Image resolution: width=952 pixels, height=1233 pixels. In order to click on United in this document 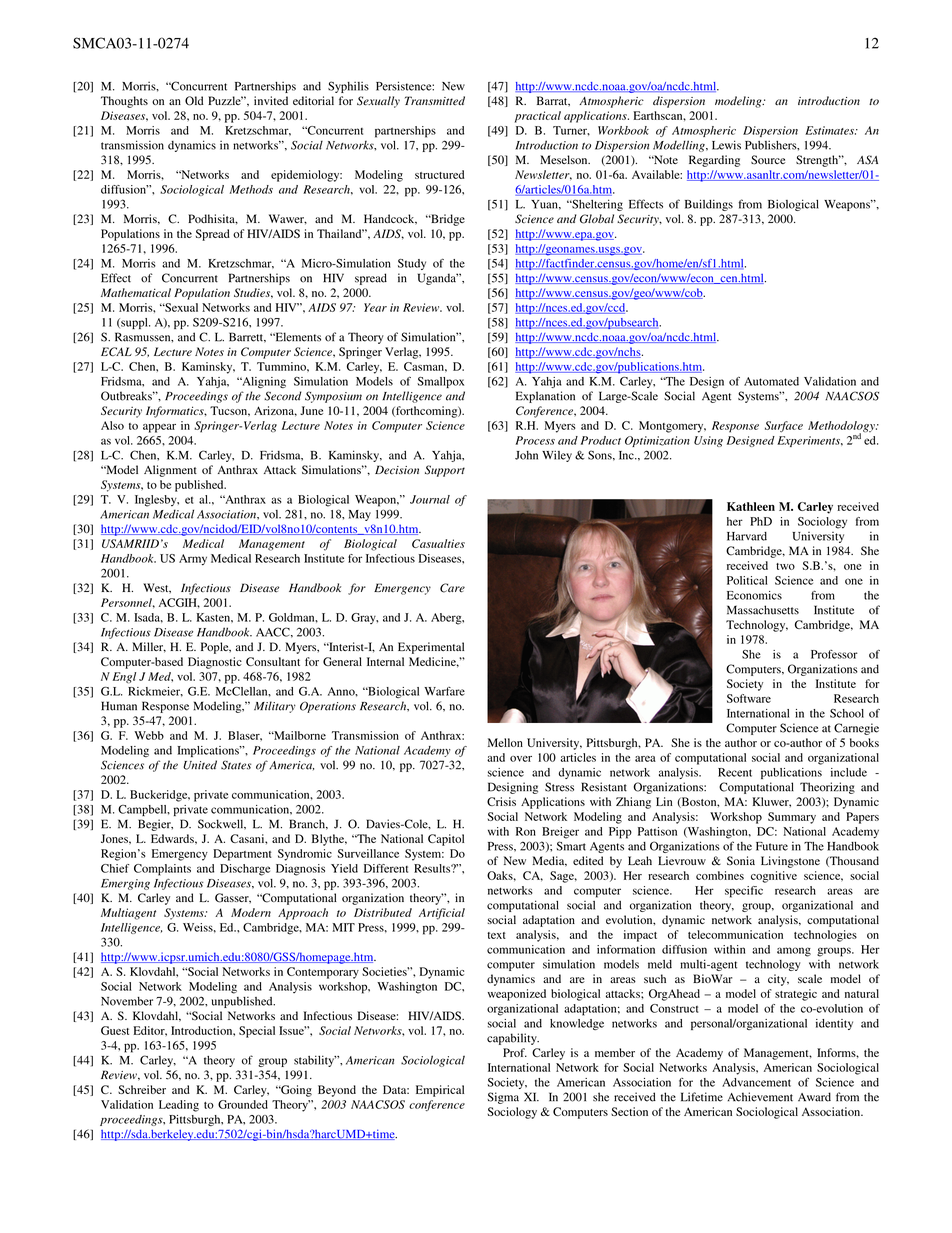, I will do `click(200, 765)`.
